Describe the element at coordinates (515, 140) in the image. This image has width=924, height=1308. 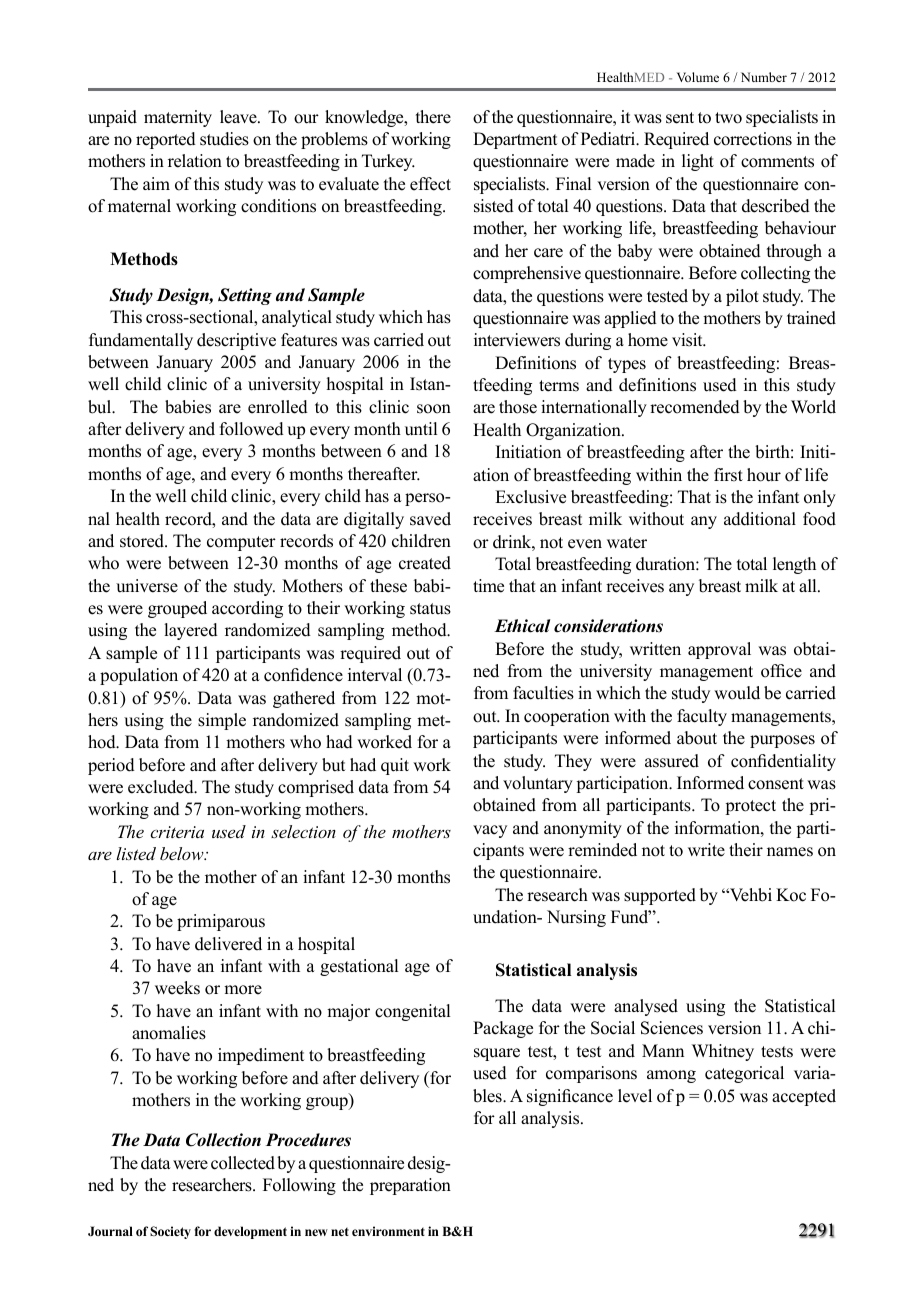
I see `Department` at that location.
